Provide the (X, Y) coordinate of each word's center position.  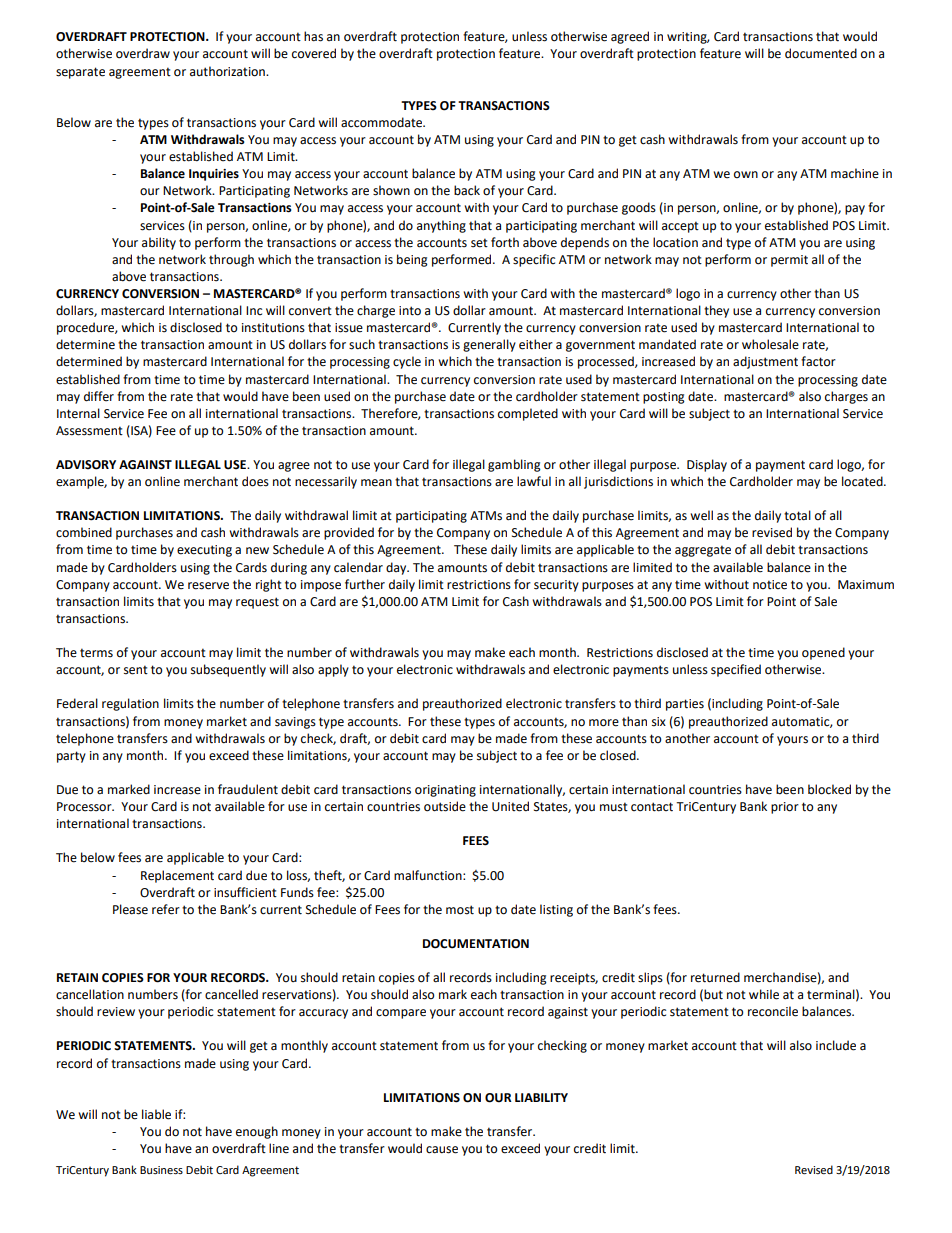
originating (445, 791)
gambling (514, 465)
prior (785, 808)
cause (442, 1150)
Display (707, 465)
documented (821, 53)
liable (156, 1114)
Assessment (89, 431)
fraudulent (248, 789)
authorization (228, 71)
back (467, 190)
